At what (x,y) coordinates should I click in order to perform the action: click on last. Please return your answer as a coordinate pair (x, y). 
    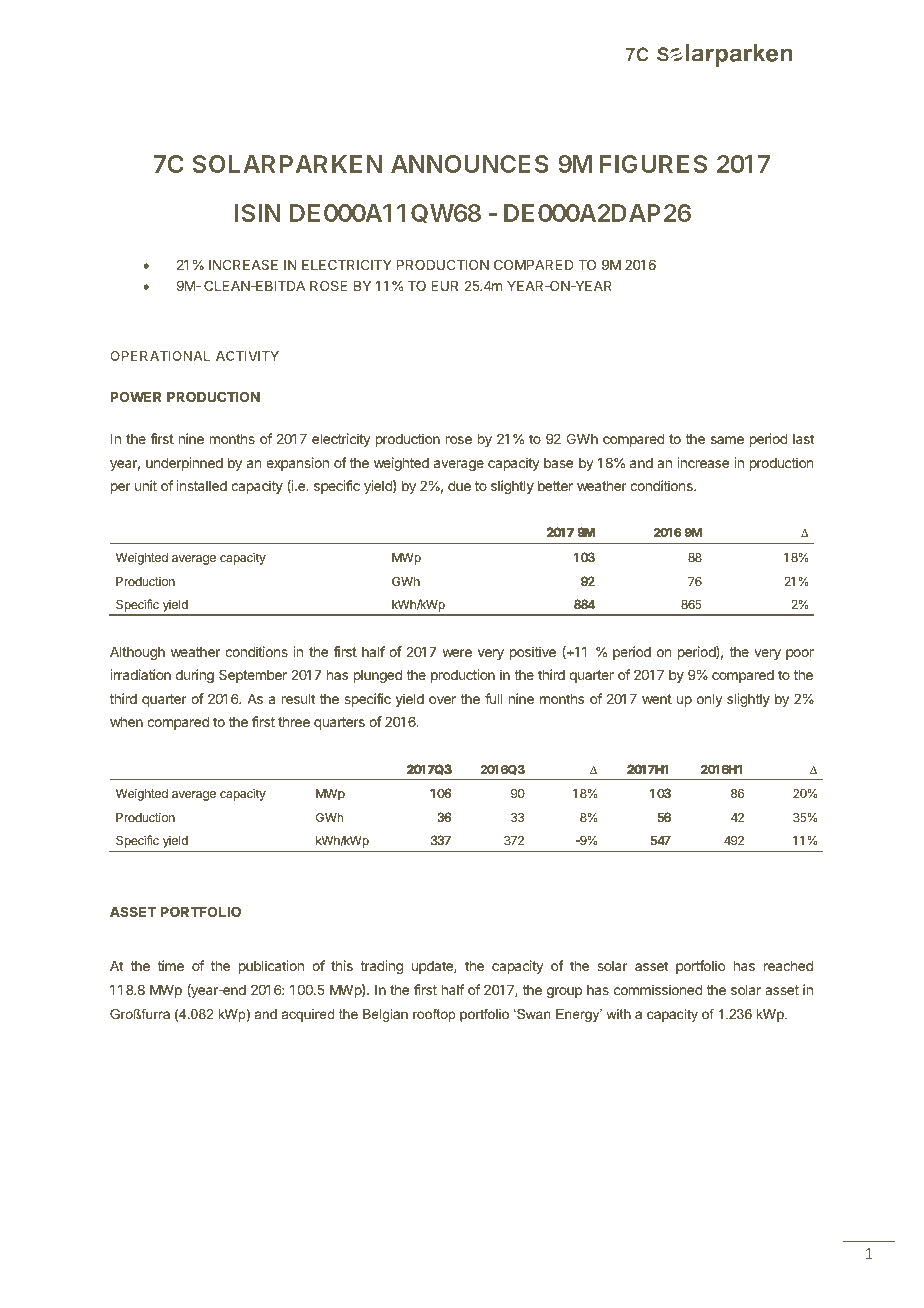
    Looking at the image, I should click on (803, 439).
